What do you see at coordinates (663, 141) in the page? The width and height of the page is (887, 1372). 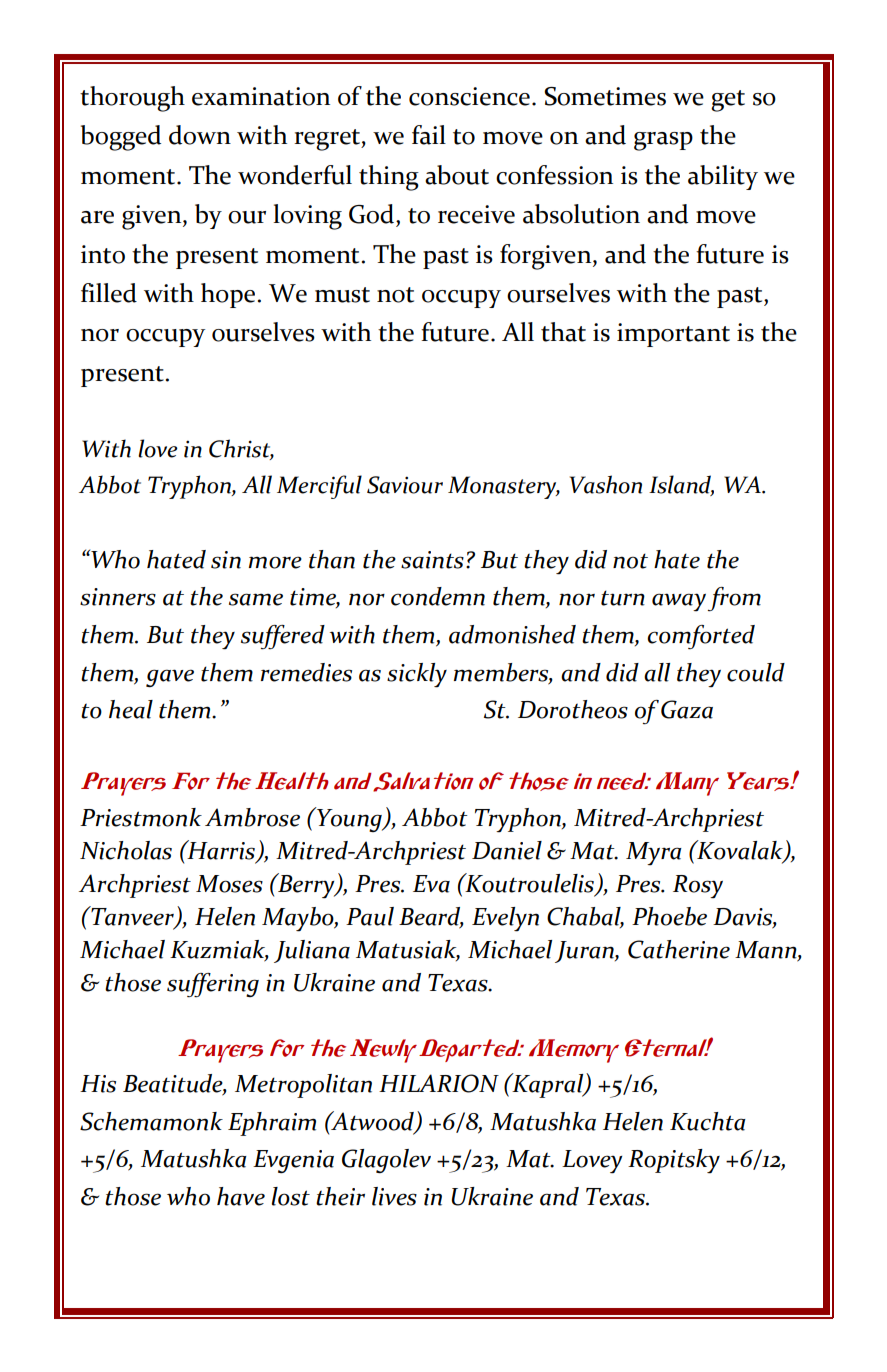 I see `grasp` at bounding box center [663, 141].
